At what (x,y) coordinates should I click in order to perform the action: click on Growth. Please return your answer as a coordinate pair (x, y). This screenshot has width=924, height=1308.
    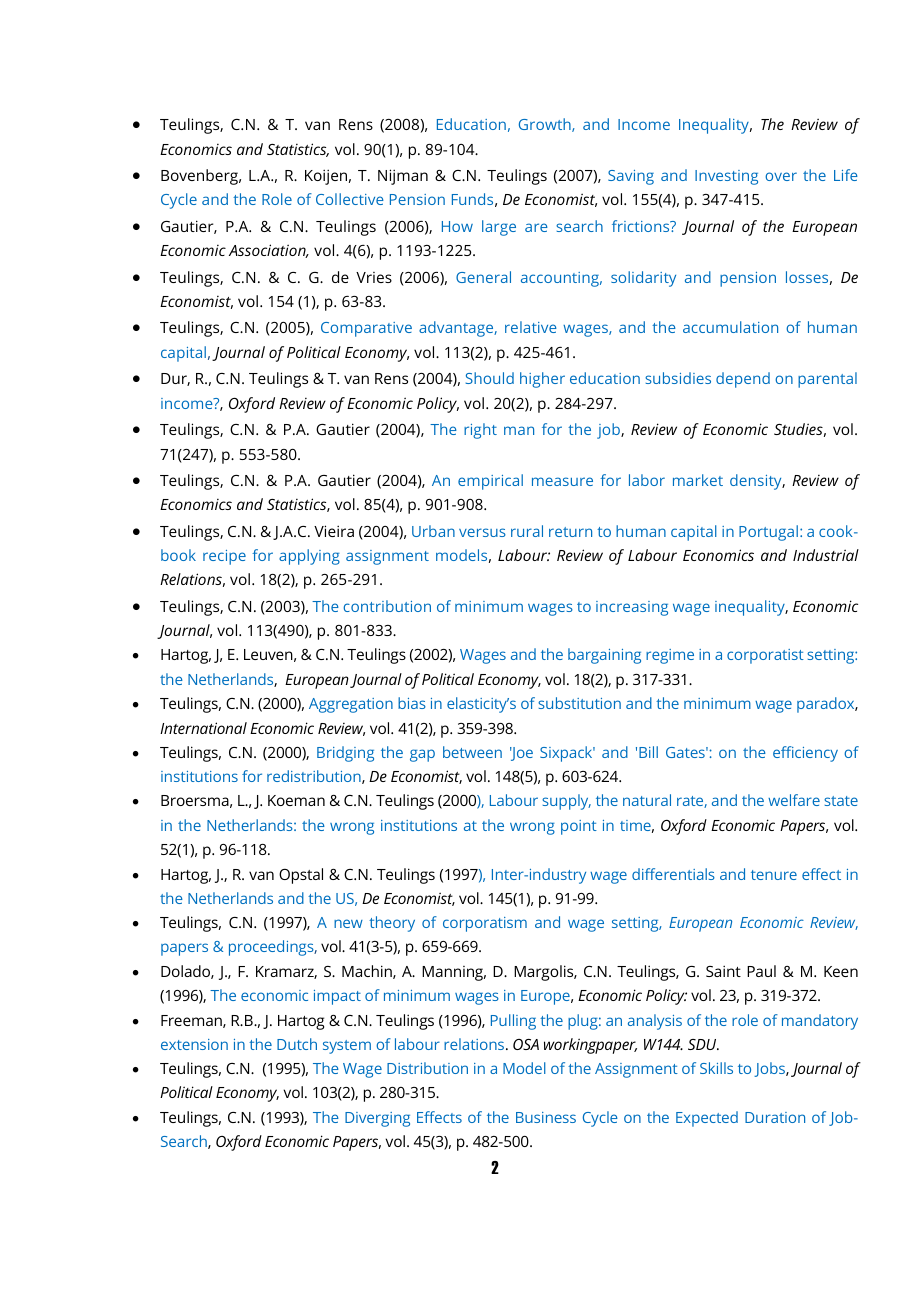
    Looking at the image, I should click on (546, 125).
